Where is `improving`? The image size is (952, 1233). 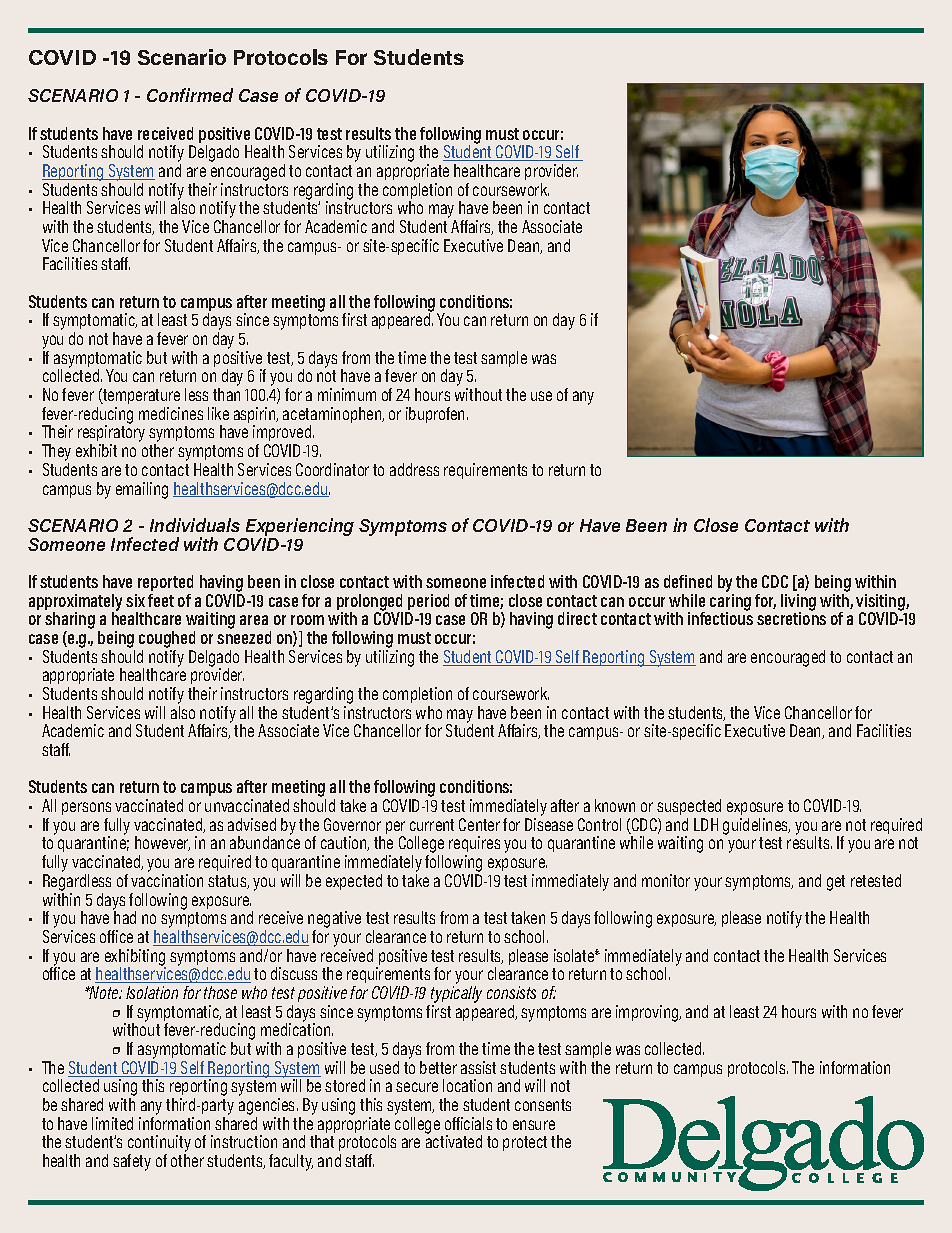 improving is located at coordinates (648, 1013).
